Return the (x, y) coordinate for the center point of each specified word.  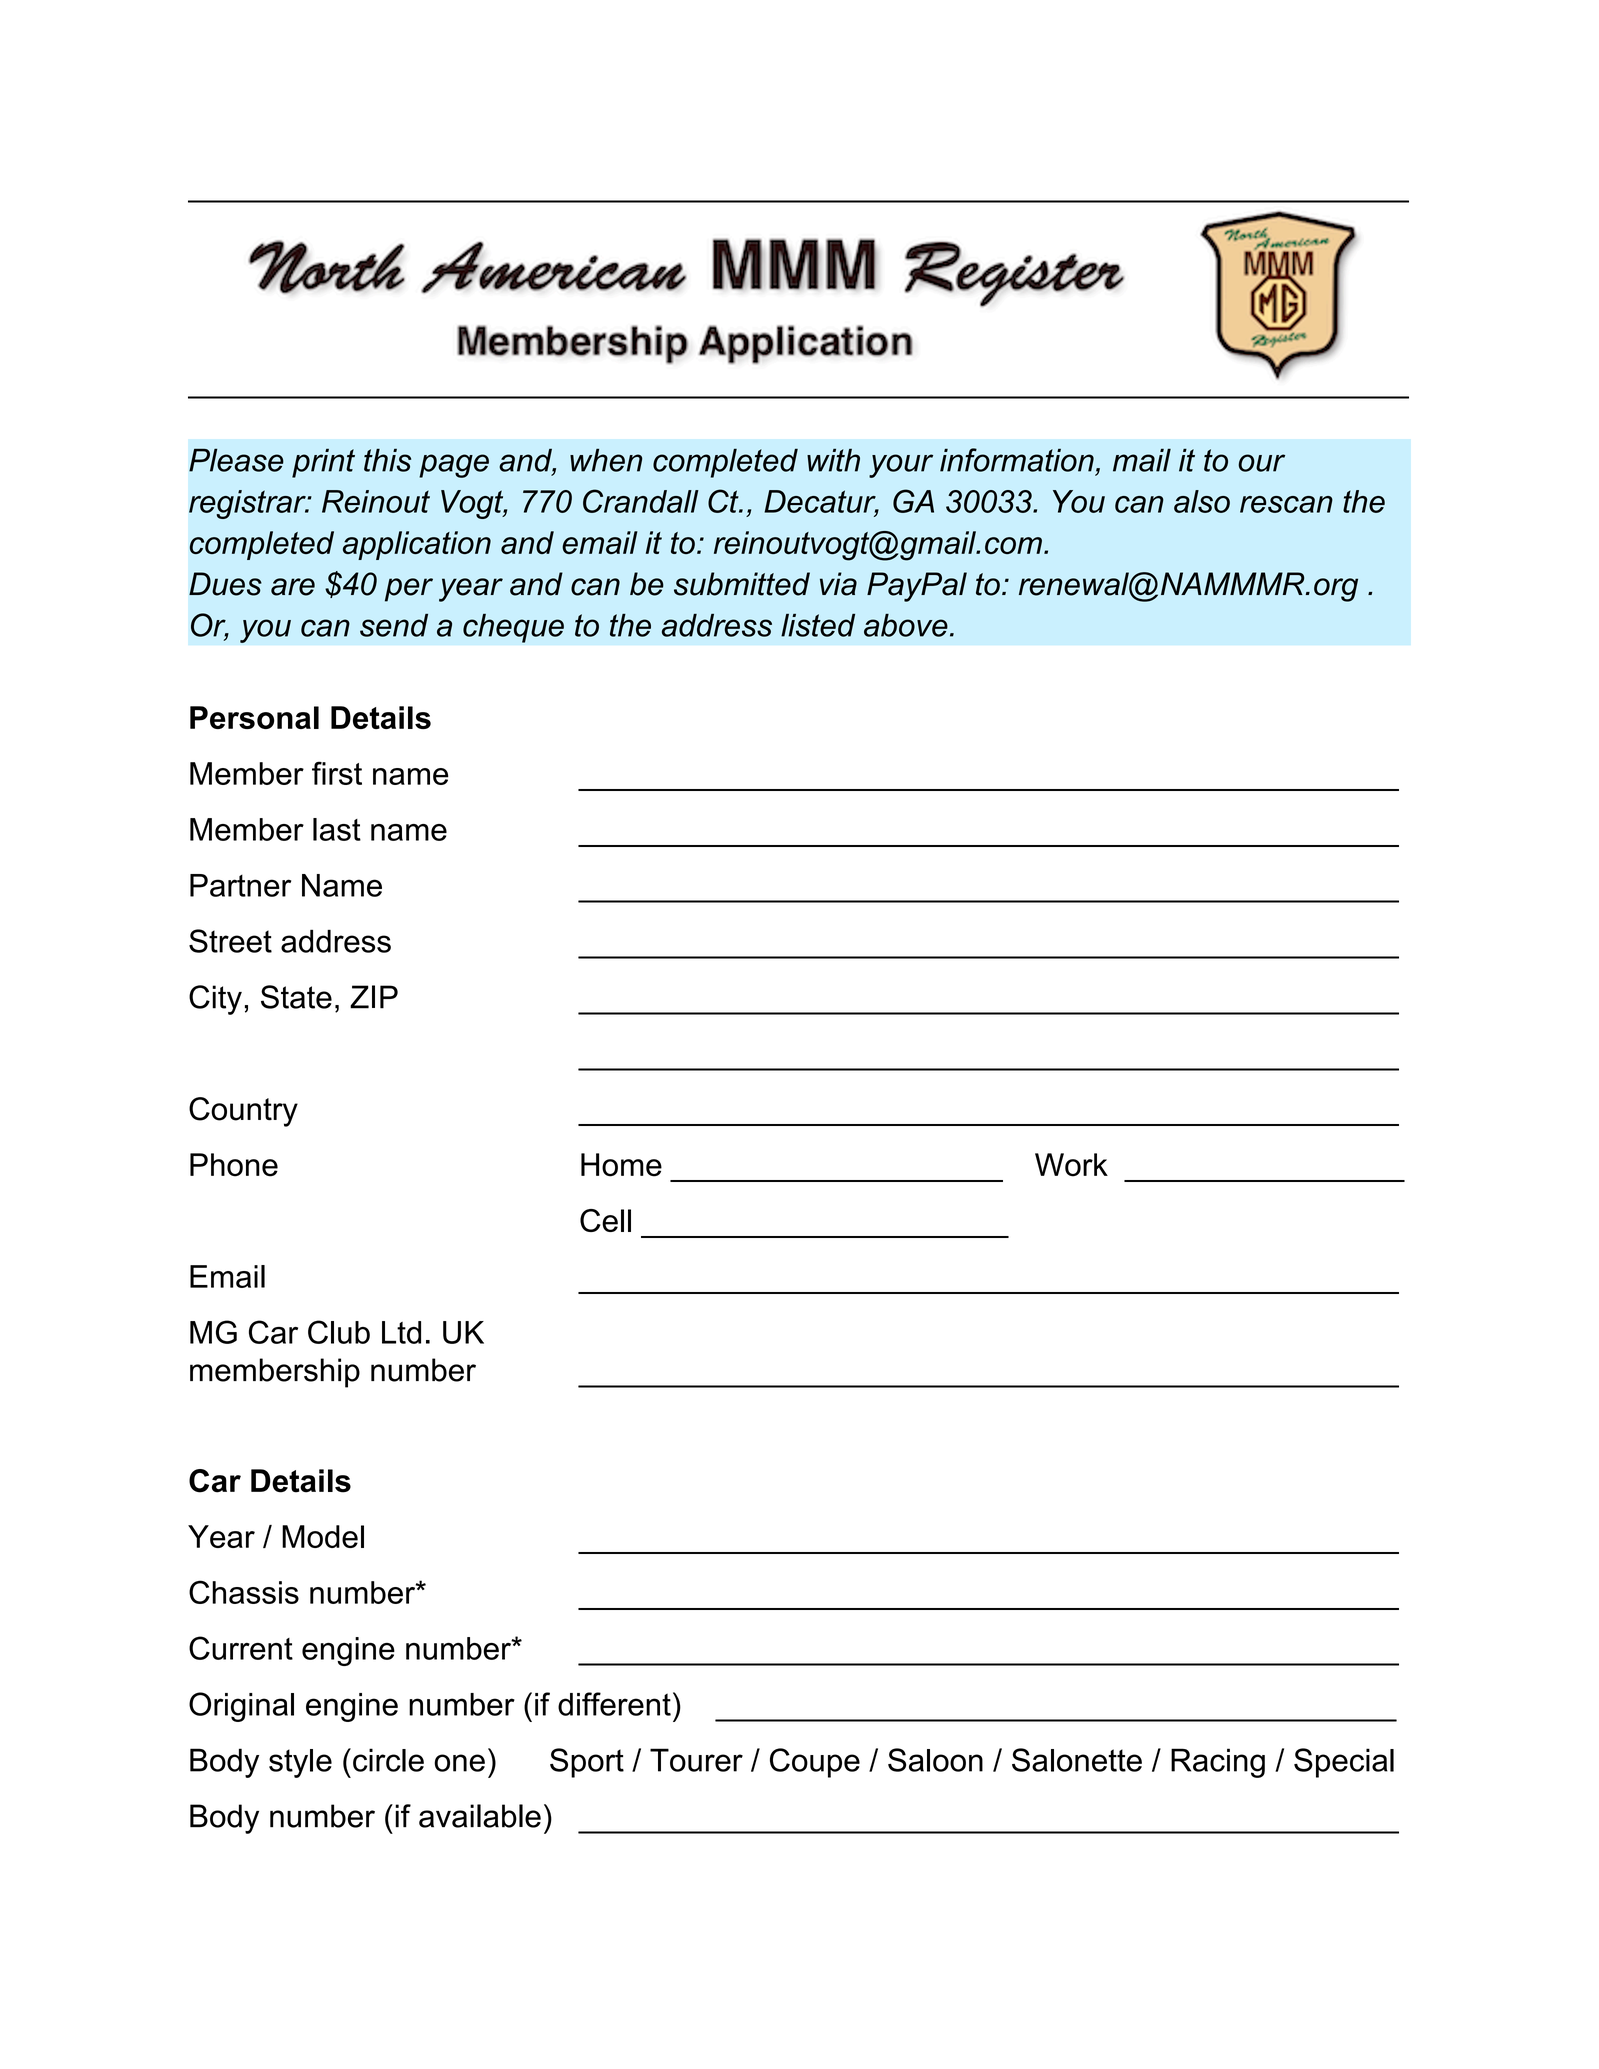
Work (1071, 1165)
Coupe (815, 1763)
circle (388, 1760)
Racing (1218, 1763)
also (1202, 501)
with (833, 460)
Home (621, 1165)
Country (243, 1112)
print (323, 463)
